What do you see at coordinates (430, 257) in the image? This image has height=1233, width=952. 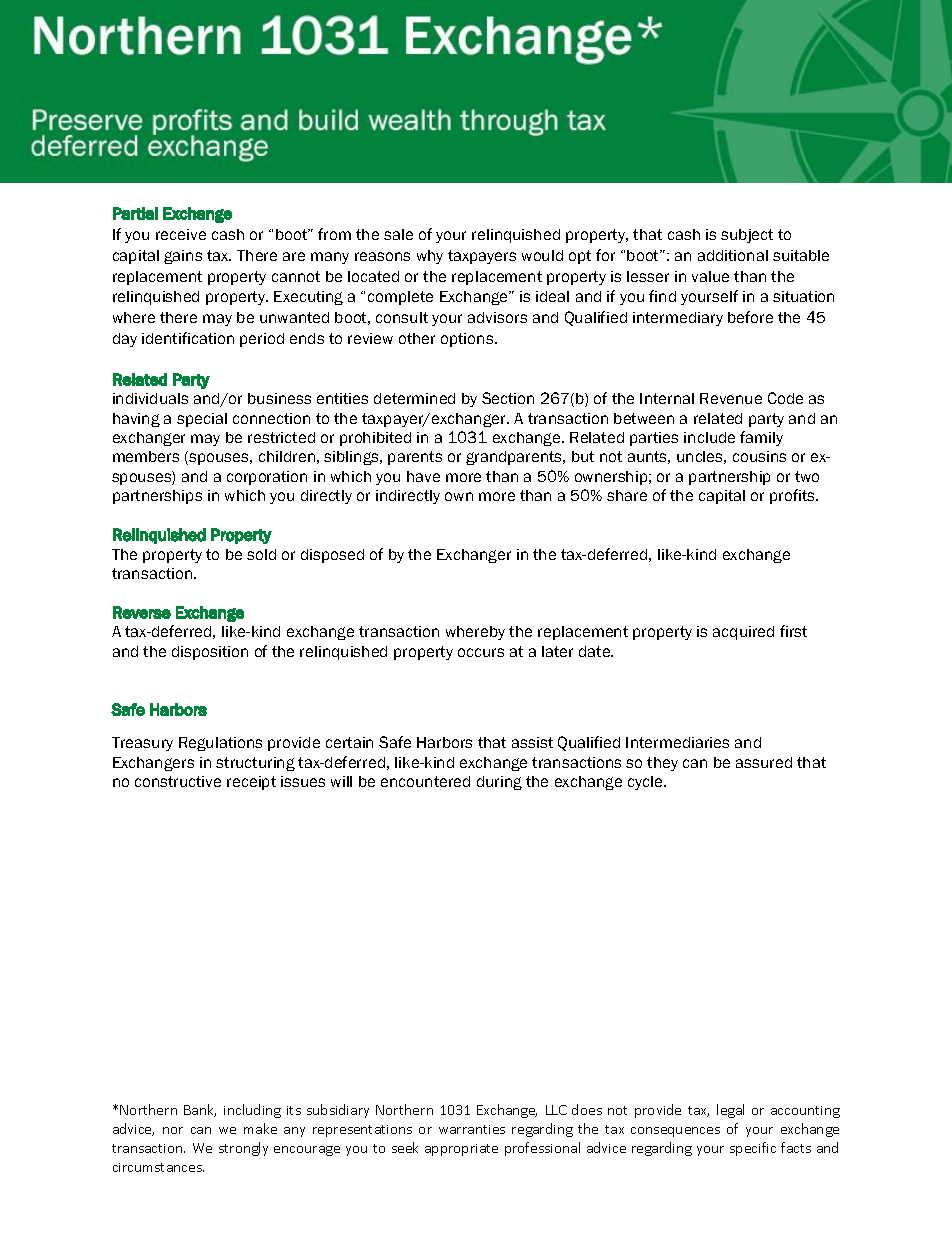 I see `why` at bounding box center [430, 257].
